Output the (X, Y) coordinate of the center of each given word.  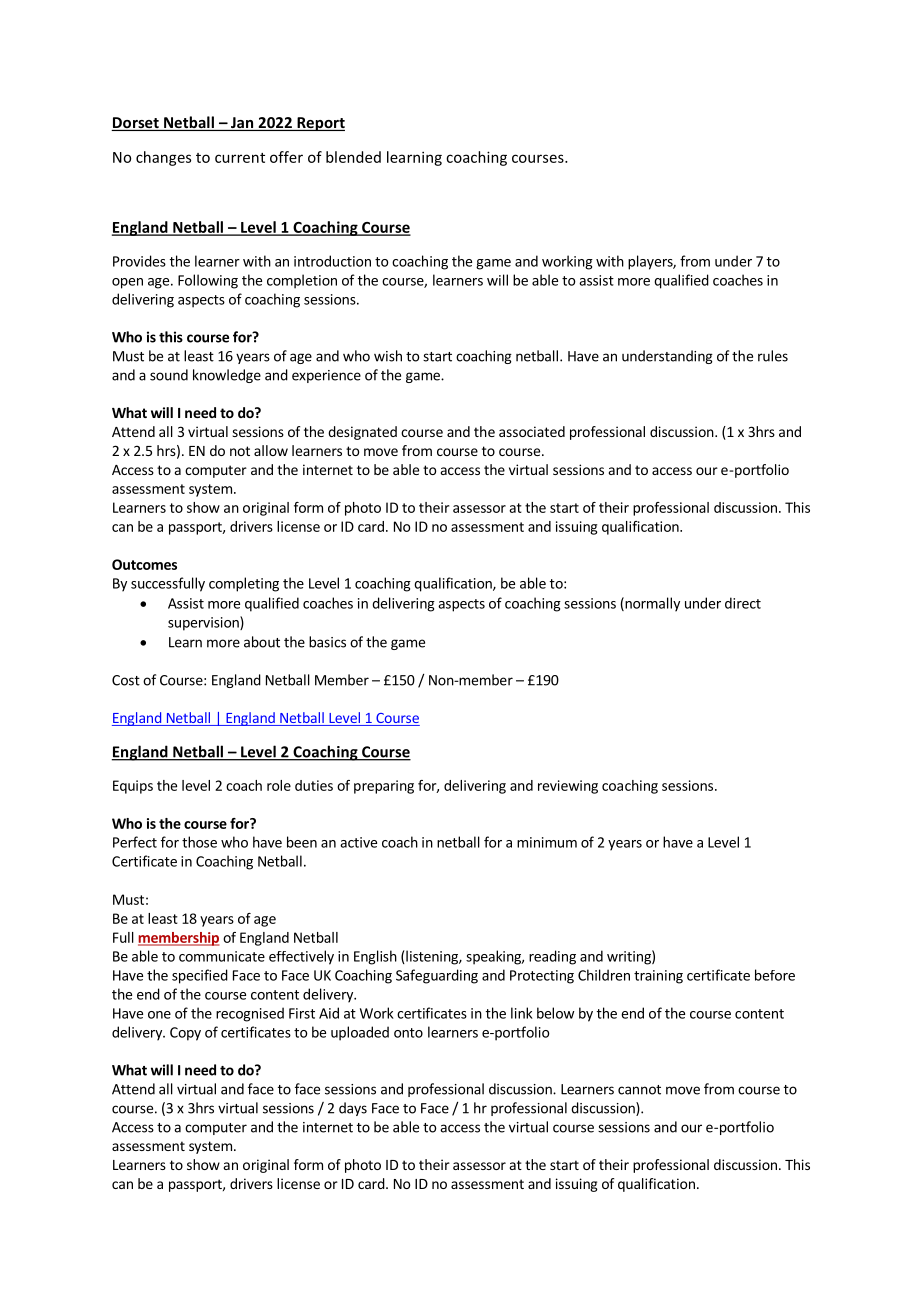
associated (532, 431)
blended (353, 157)
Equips (133, 787)
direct (743, 603)
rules (773, 356)
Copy (185, 1034)
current (240, 158)
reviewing (568, 787)
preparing (384, 787)
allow (271, 450)
